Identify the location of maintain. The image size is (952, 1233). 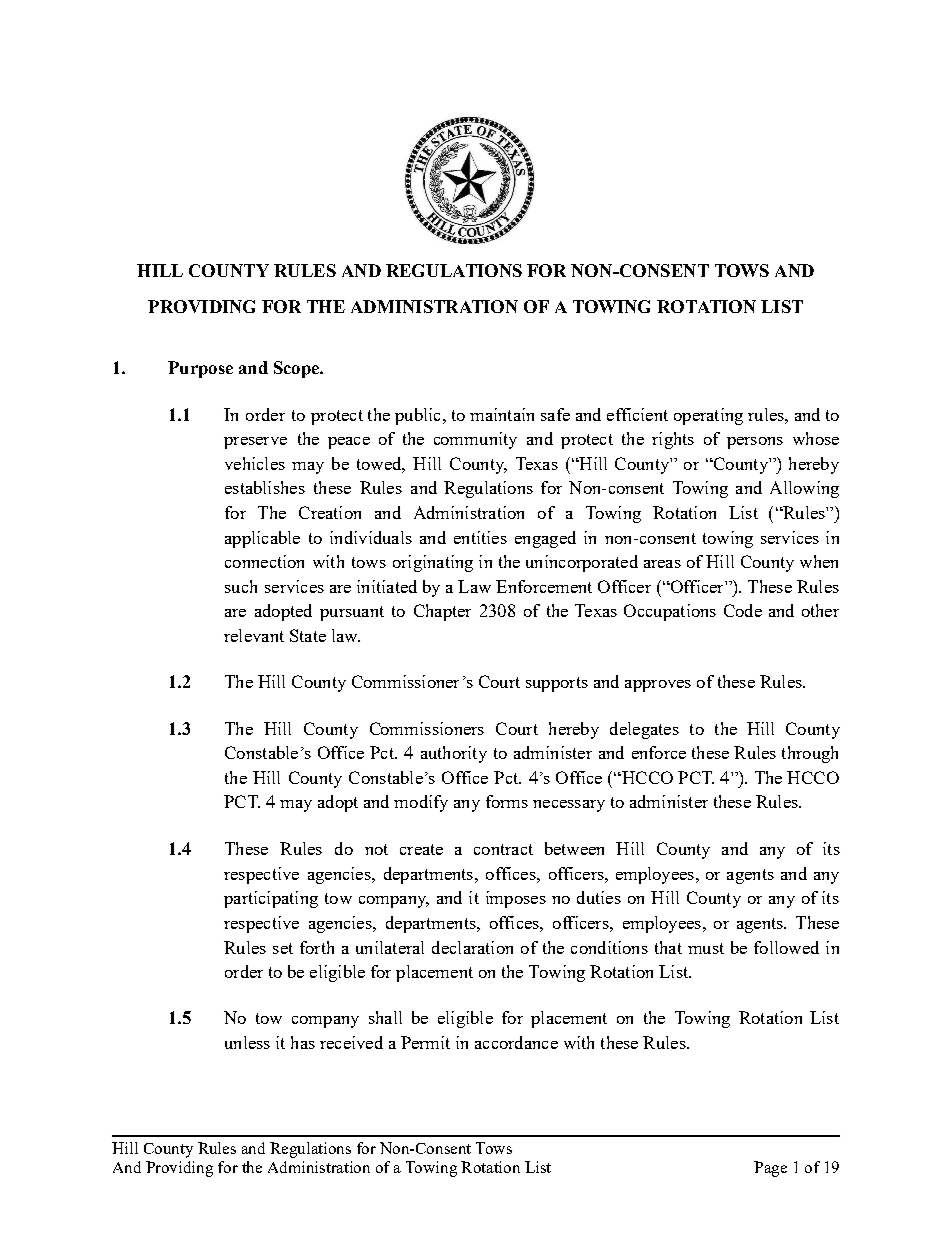
(502, 414).
